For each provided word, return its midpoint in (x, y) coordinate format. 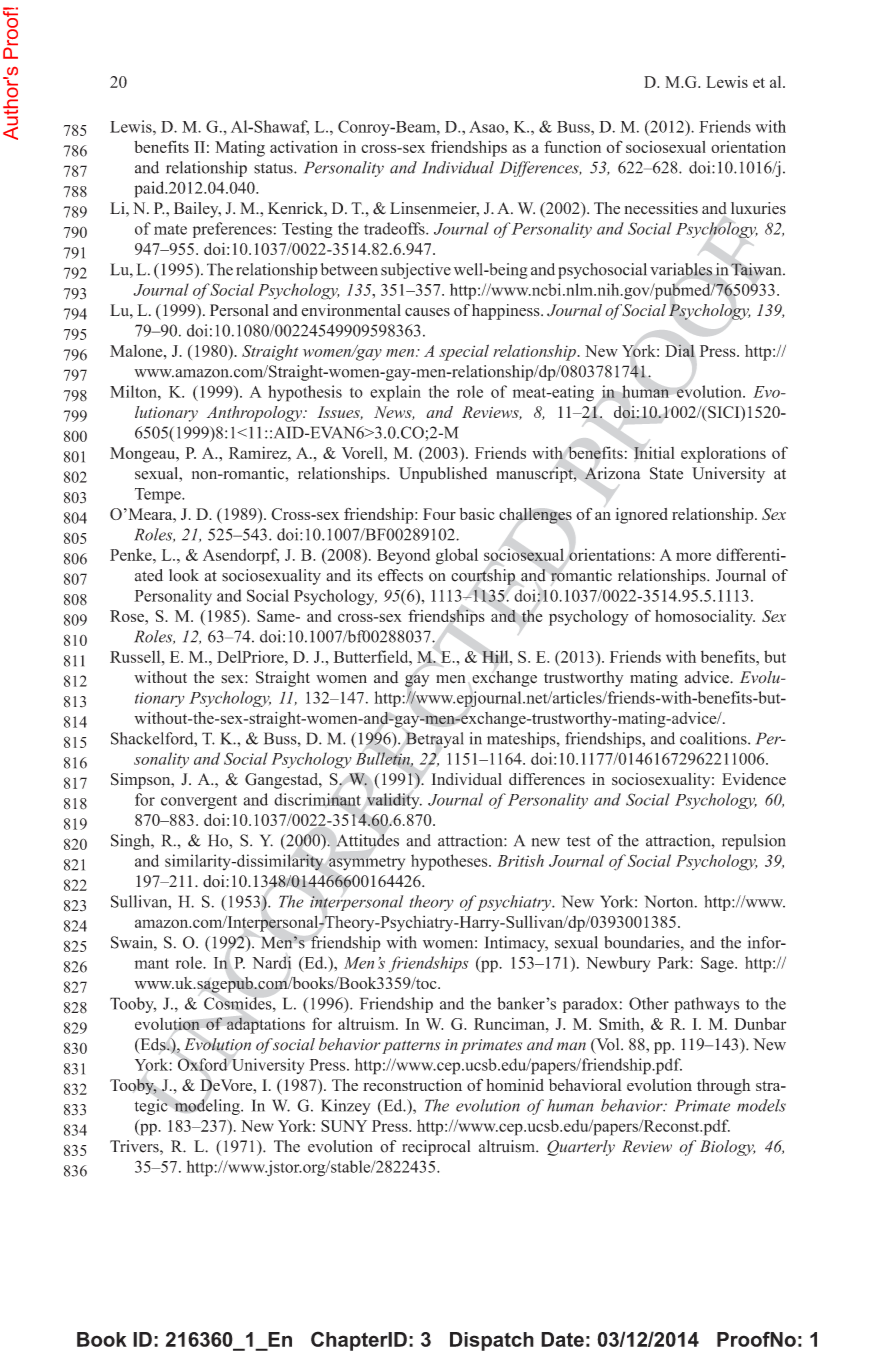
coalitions (714, 738)
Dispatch (492, 1341)
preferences (232, 230)
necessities (661, 208)
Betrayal (435, 740)
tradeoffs (395, 228)
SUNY (344, 1126)
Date (562, 1339)
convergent (199, 802)
